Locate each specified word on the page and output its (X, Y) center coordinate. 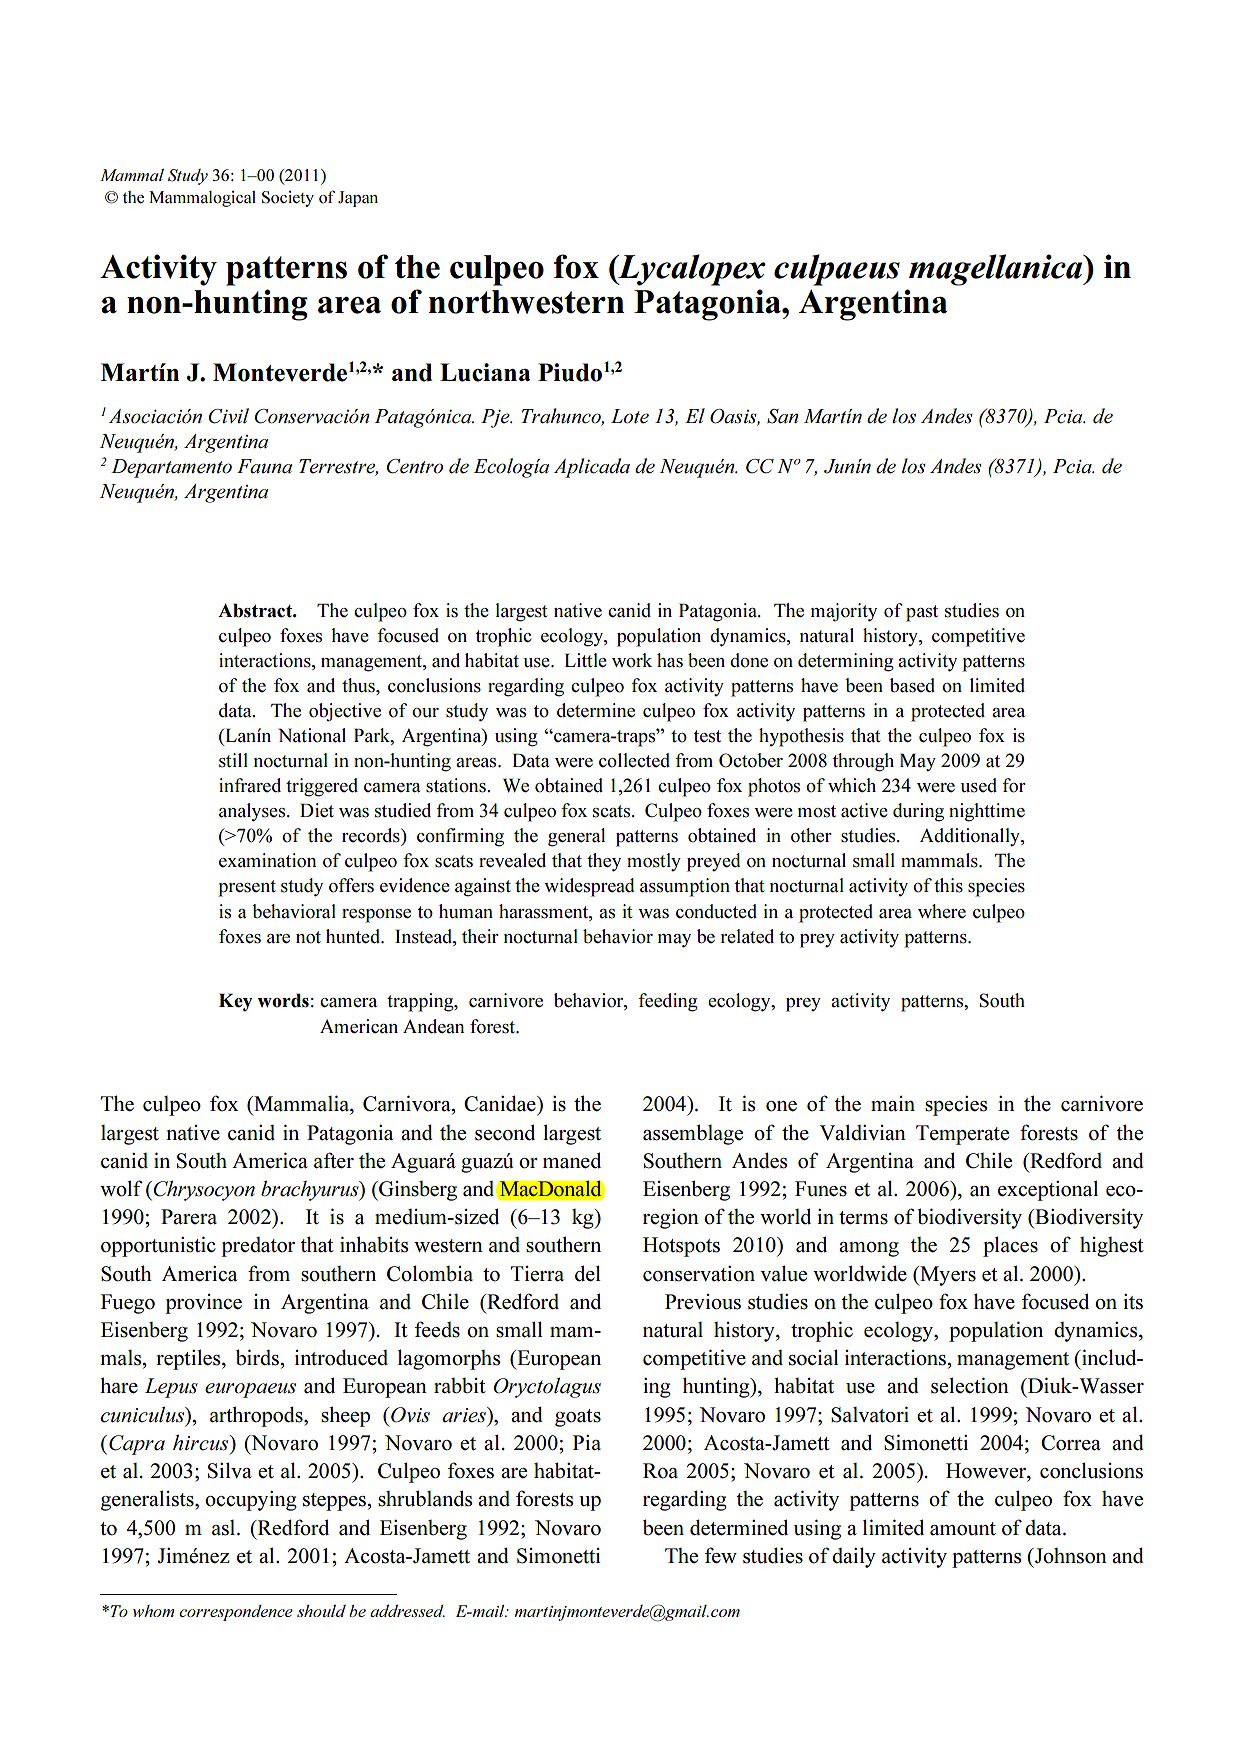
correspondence (236, 1613)
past (922, 613)
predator (258, 1247)
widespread (589, 887)
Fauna (264, 466)
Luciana (485, 372)
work (632, 660)
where (942, 911)
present (247, 888)
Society (288, 199)
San (783, 416)
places (1010, 1246)
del (588, 1273)
